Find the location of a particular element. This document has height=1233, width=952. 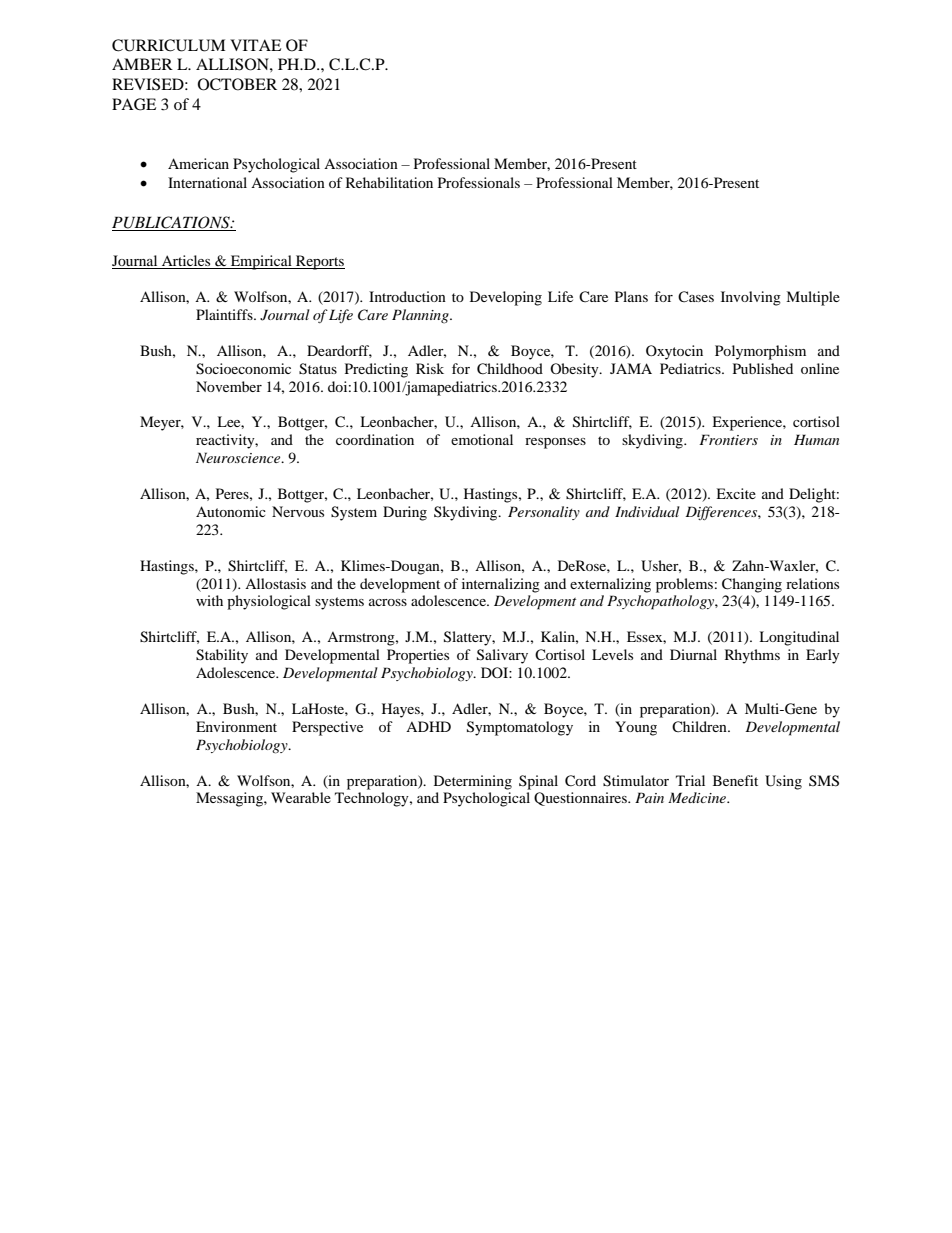

Frontiers is located at coordinates (728, 439).
